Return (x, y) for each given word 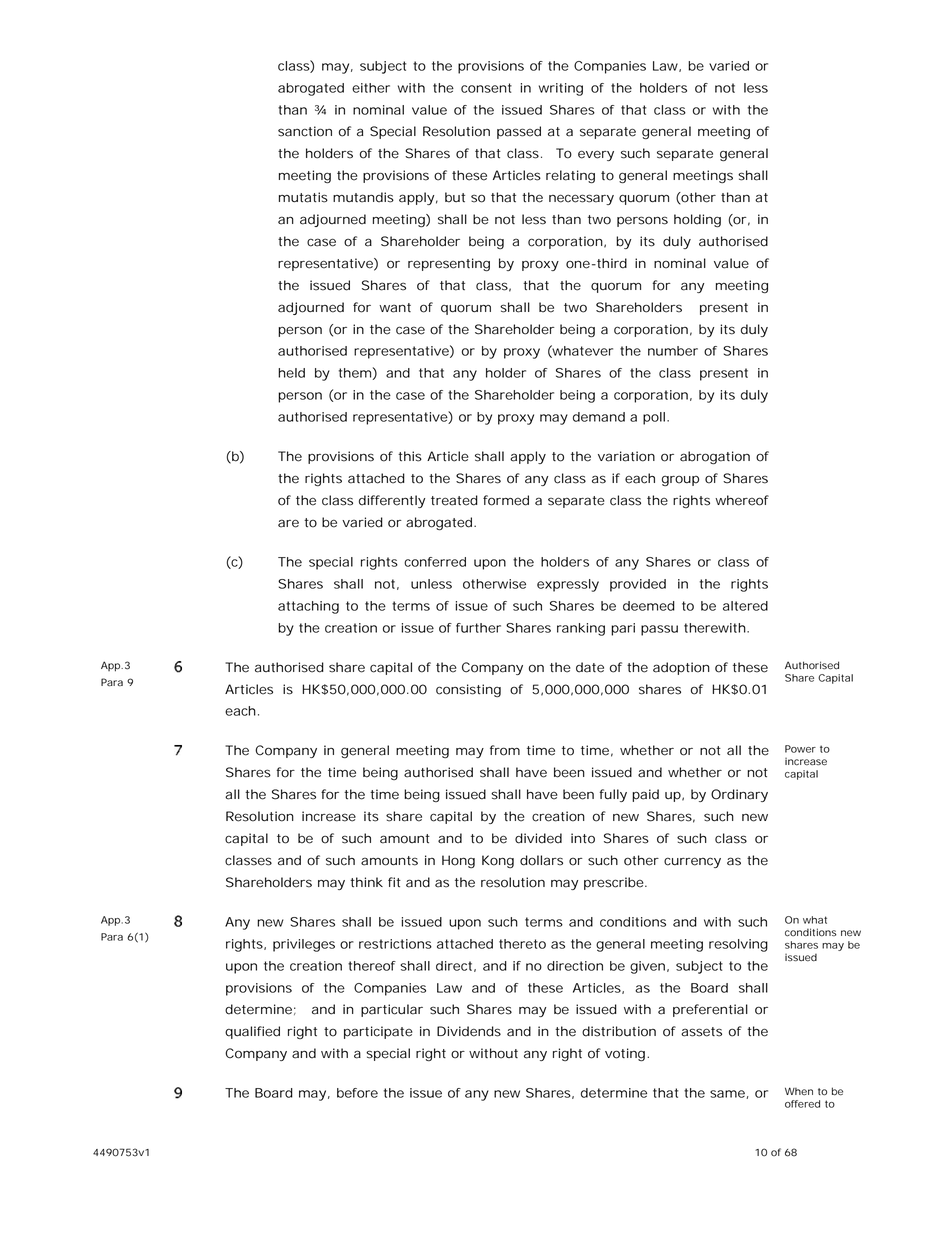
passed (519, 132)
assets (701, 1032)
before (357, 1093)
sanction (305, 131)
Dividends (469, 1031)
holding (697, 221)
